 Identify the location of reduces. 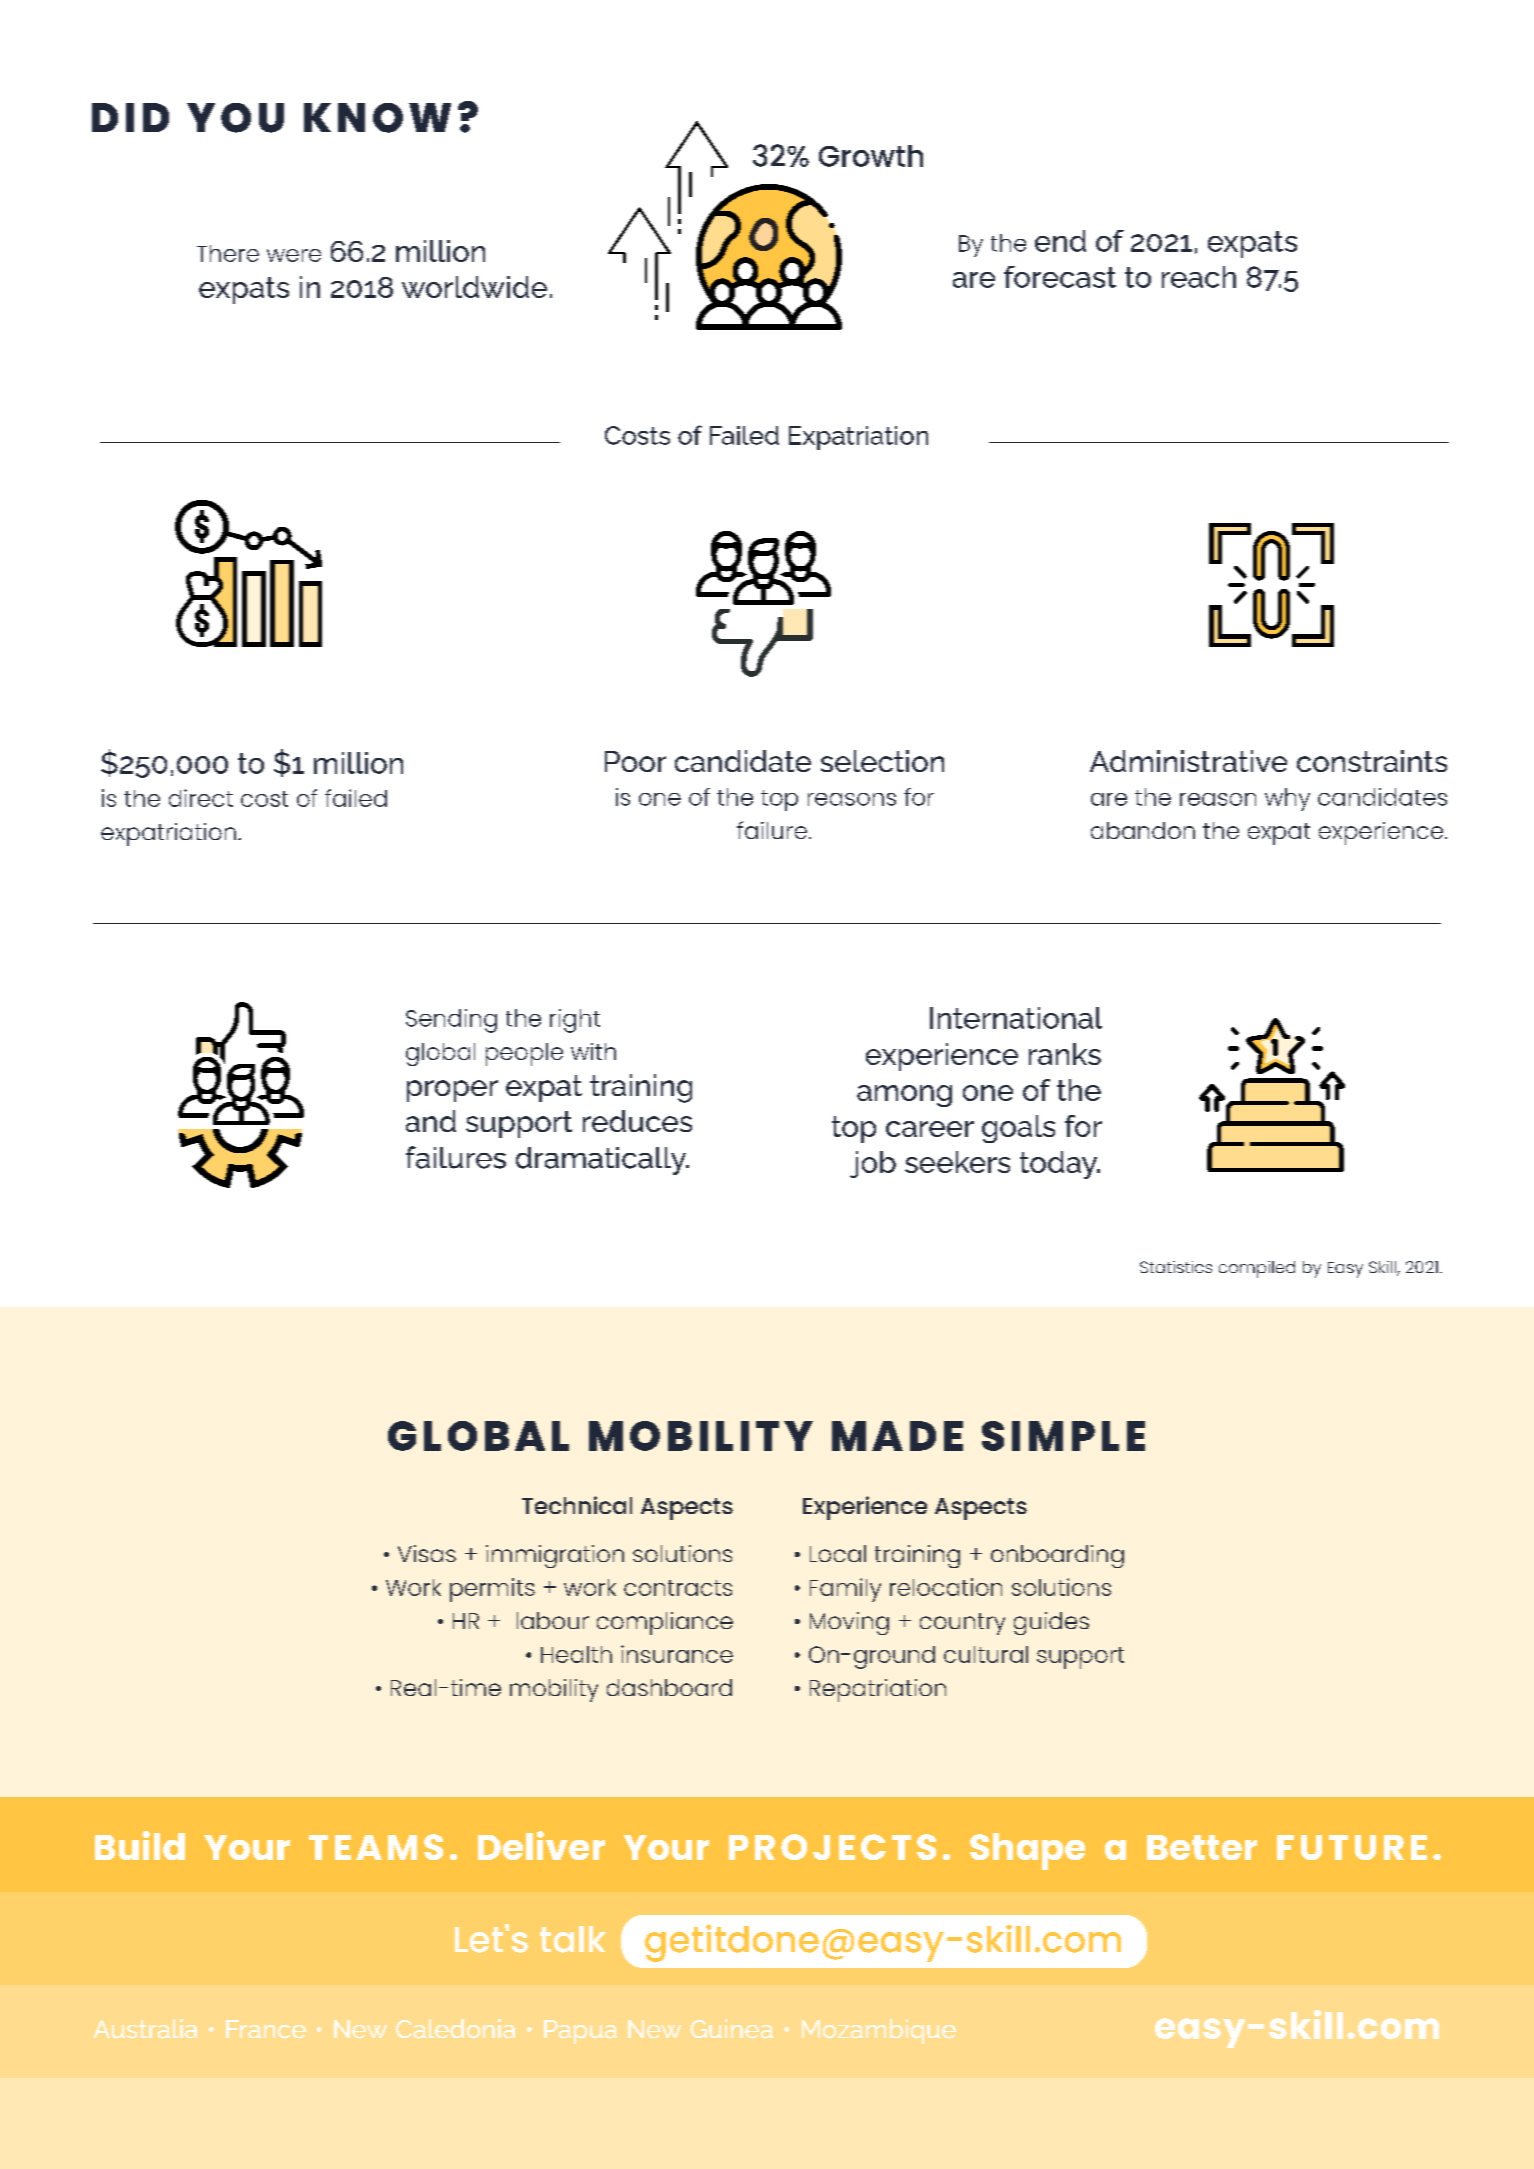
(637, 1121).
